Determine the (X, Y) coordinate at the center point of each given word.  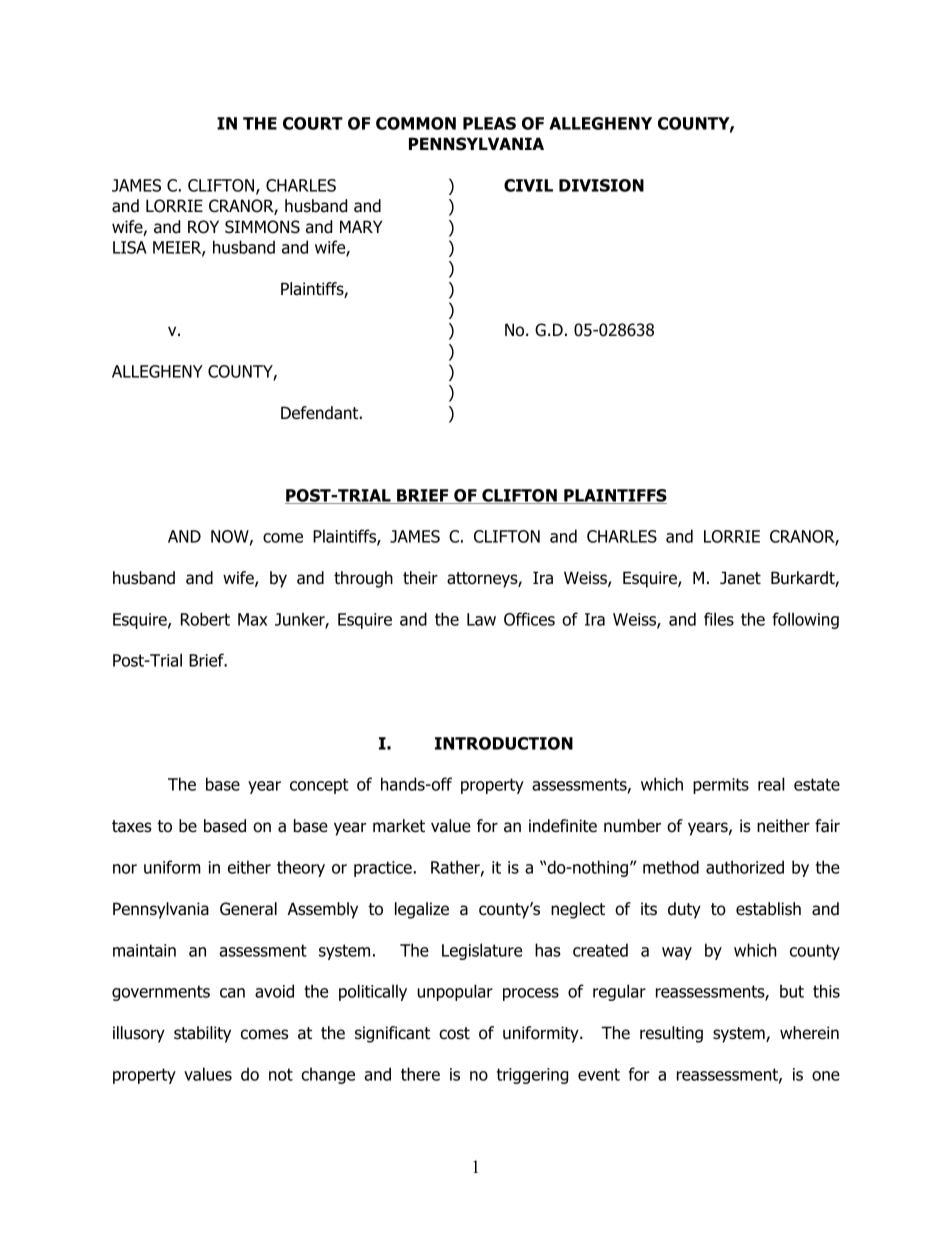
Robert (205, 619)
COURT (313, 123)
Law (481, 619)
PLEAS (489, 123)
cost (454, 1033)
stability (202, 1034)
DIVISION (601, 185)
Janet (740, 578)
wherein (809, 1033)
